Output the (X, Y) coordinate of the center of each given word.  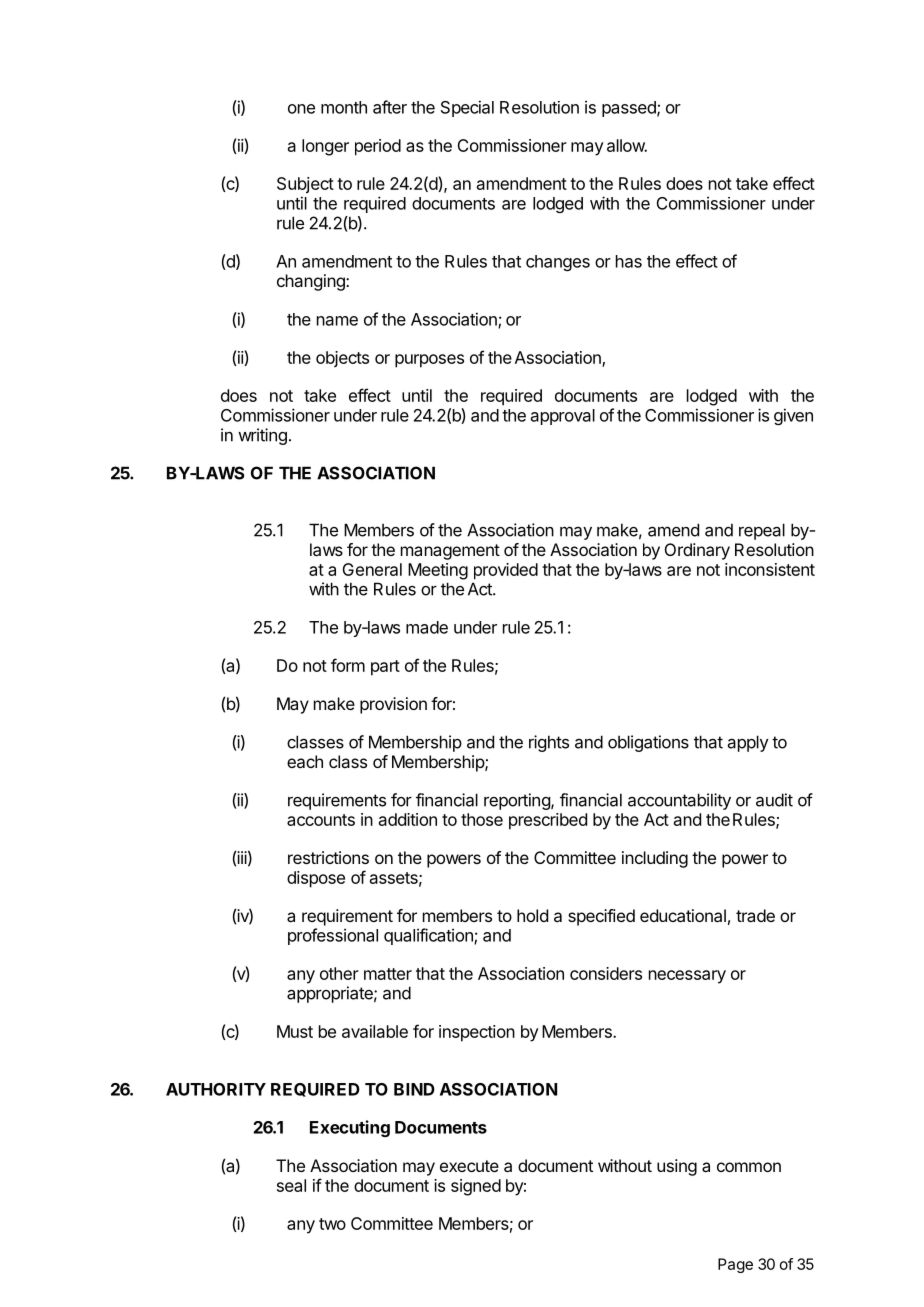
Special (467, 108)
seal (291, 1185)
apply (748, 743)
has (629, 261)
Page (735, 1265)
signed (476, 1187)
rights (549, 743)
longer (325, 147)
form (348, 665)
